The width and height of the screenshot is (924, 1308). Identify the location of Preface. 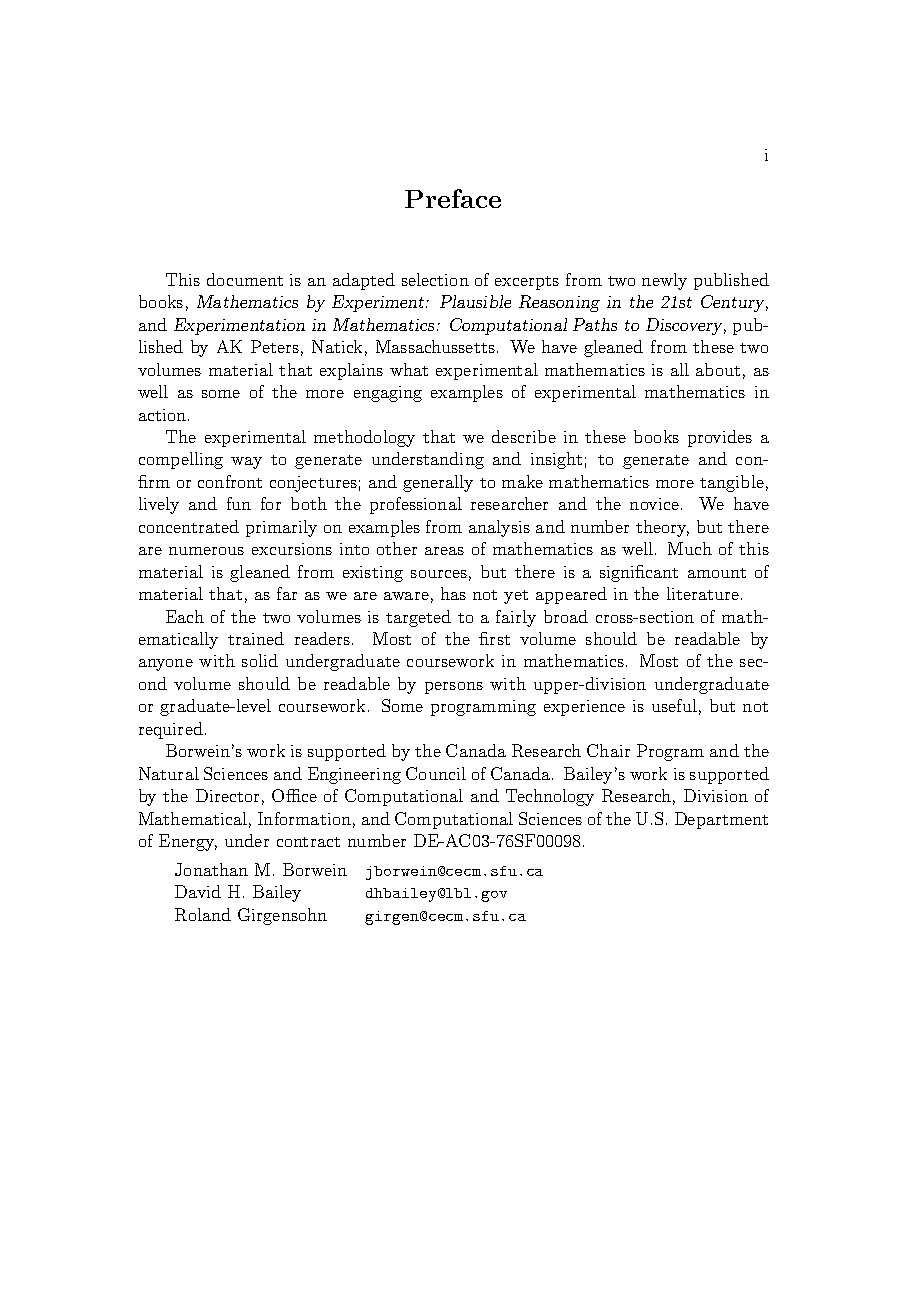
(453, 198).
